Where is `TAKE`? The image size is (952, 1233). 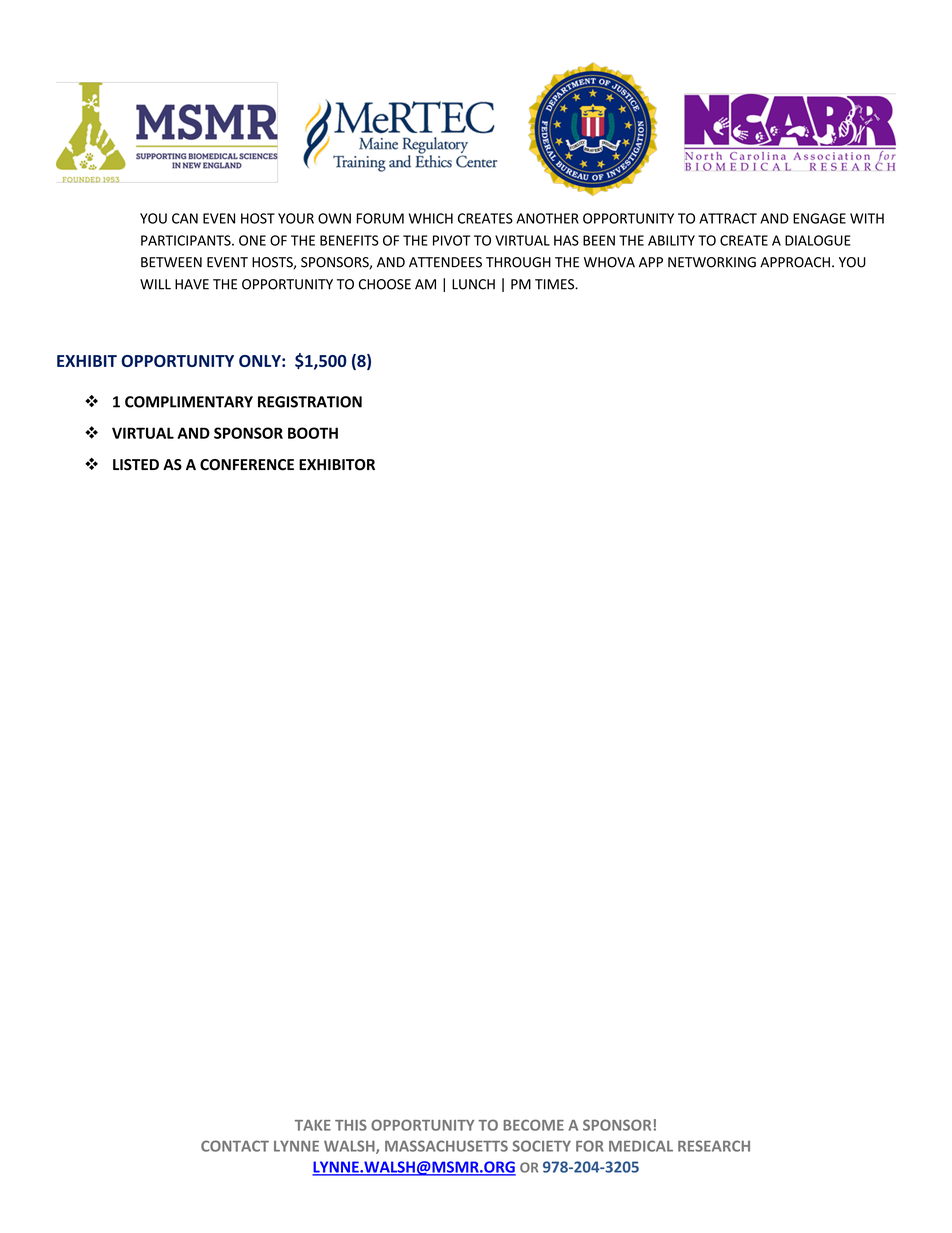 TAKE is located at coordinates (313, 1125).
